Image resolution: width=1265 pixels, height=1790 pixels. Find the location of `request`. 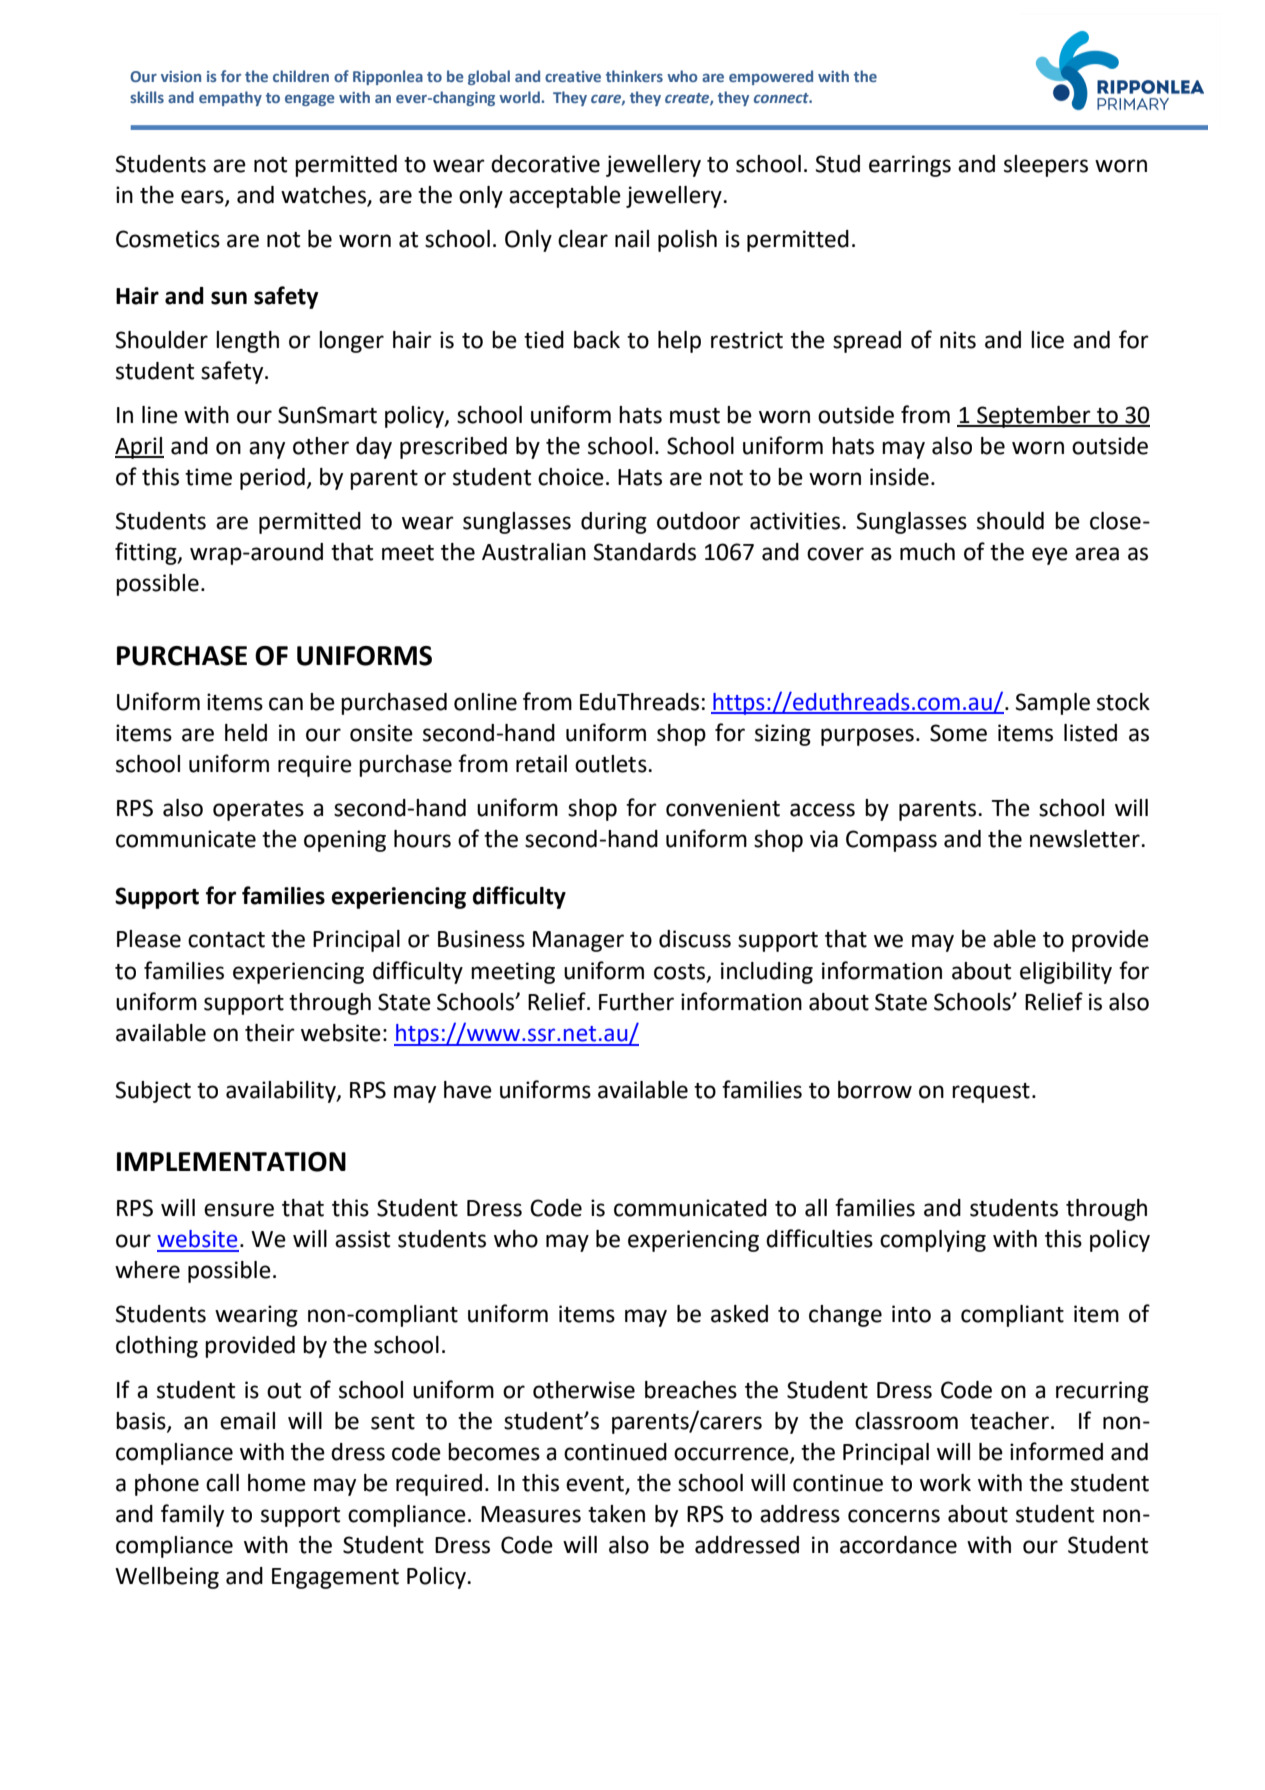

request is located at coordinates (991, 1093).
